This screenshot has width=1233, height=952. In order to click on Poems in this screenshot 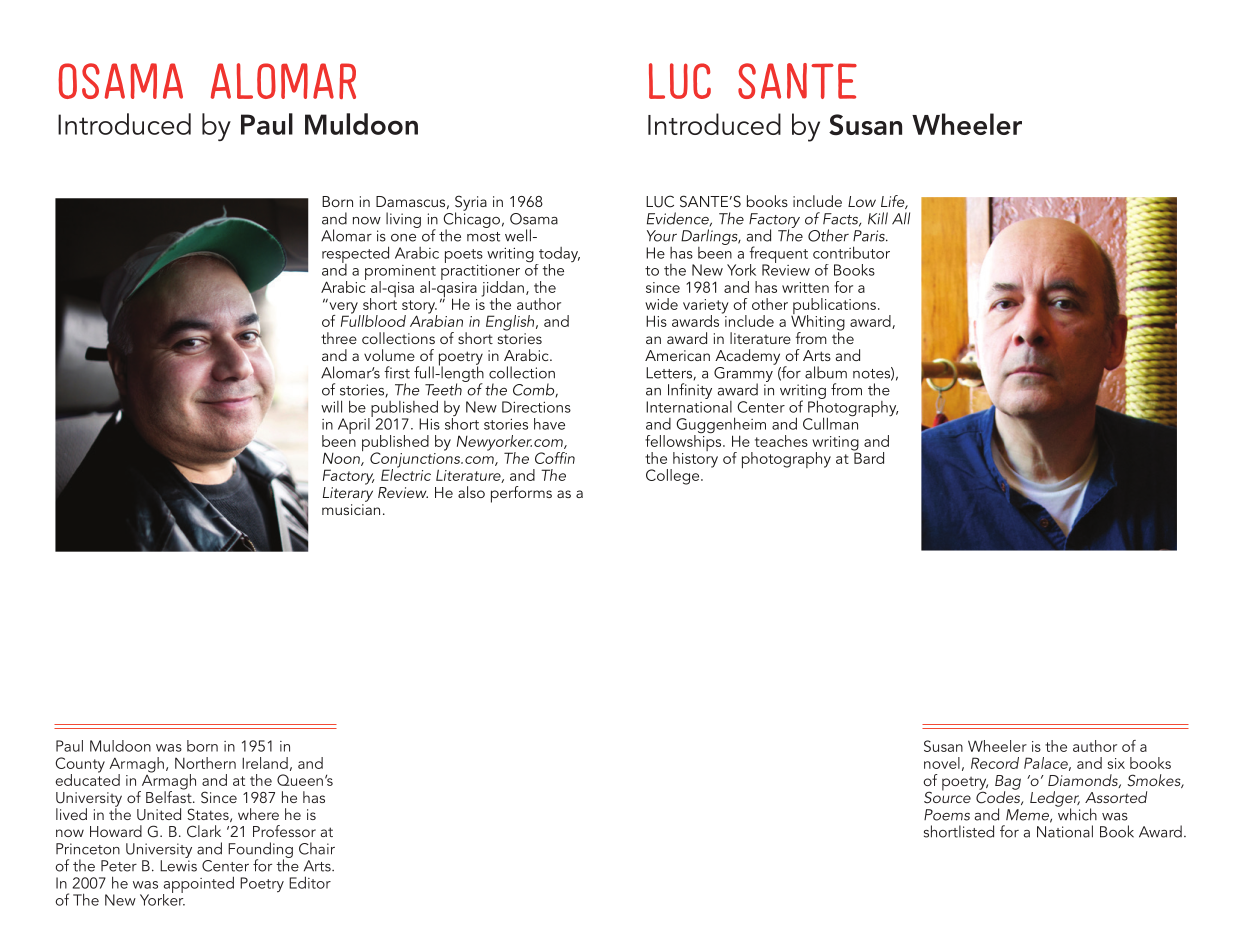, I will do `click(947, 815)`.
